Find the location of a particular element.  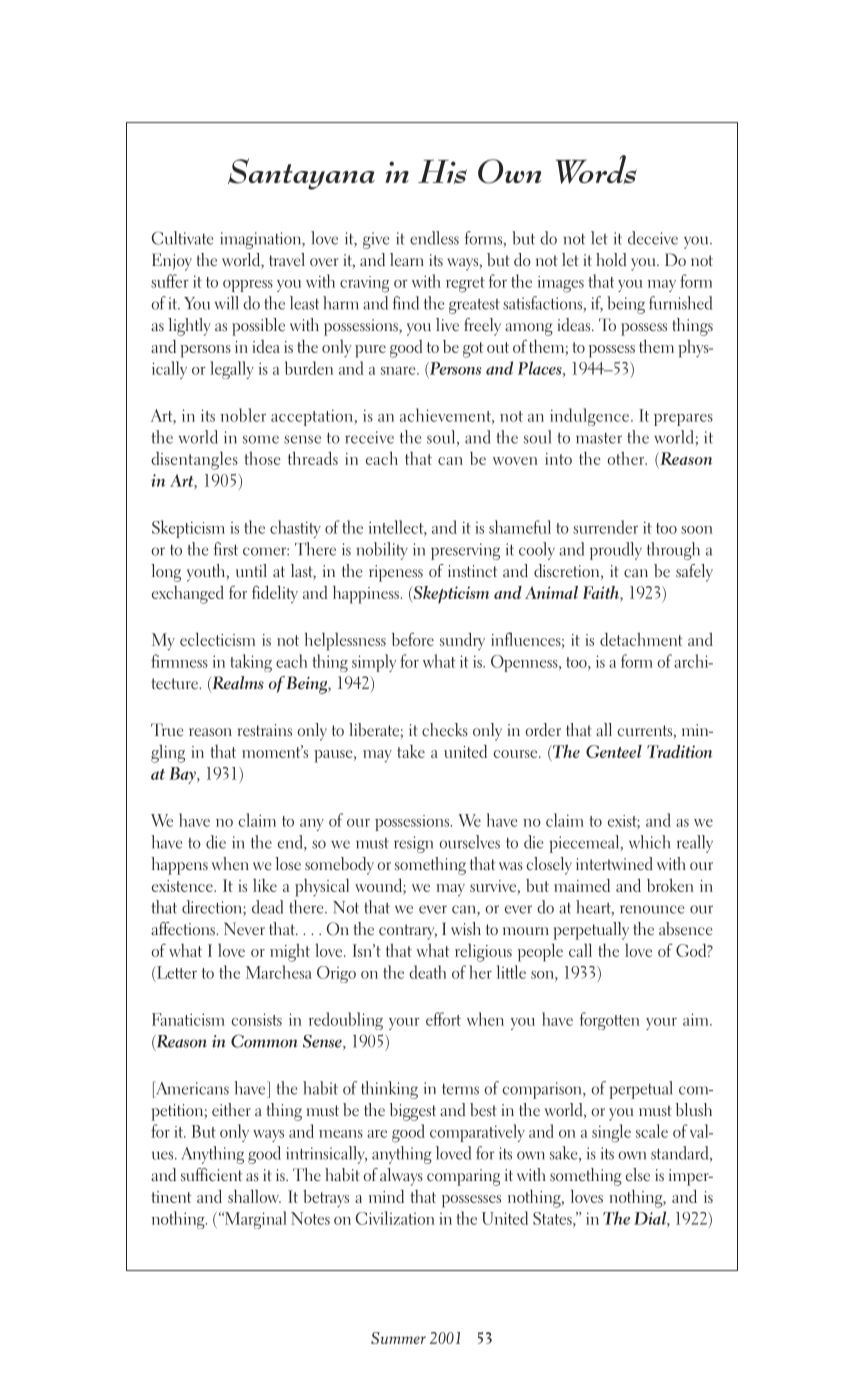

else is located at coordinates (638, 1175).
